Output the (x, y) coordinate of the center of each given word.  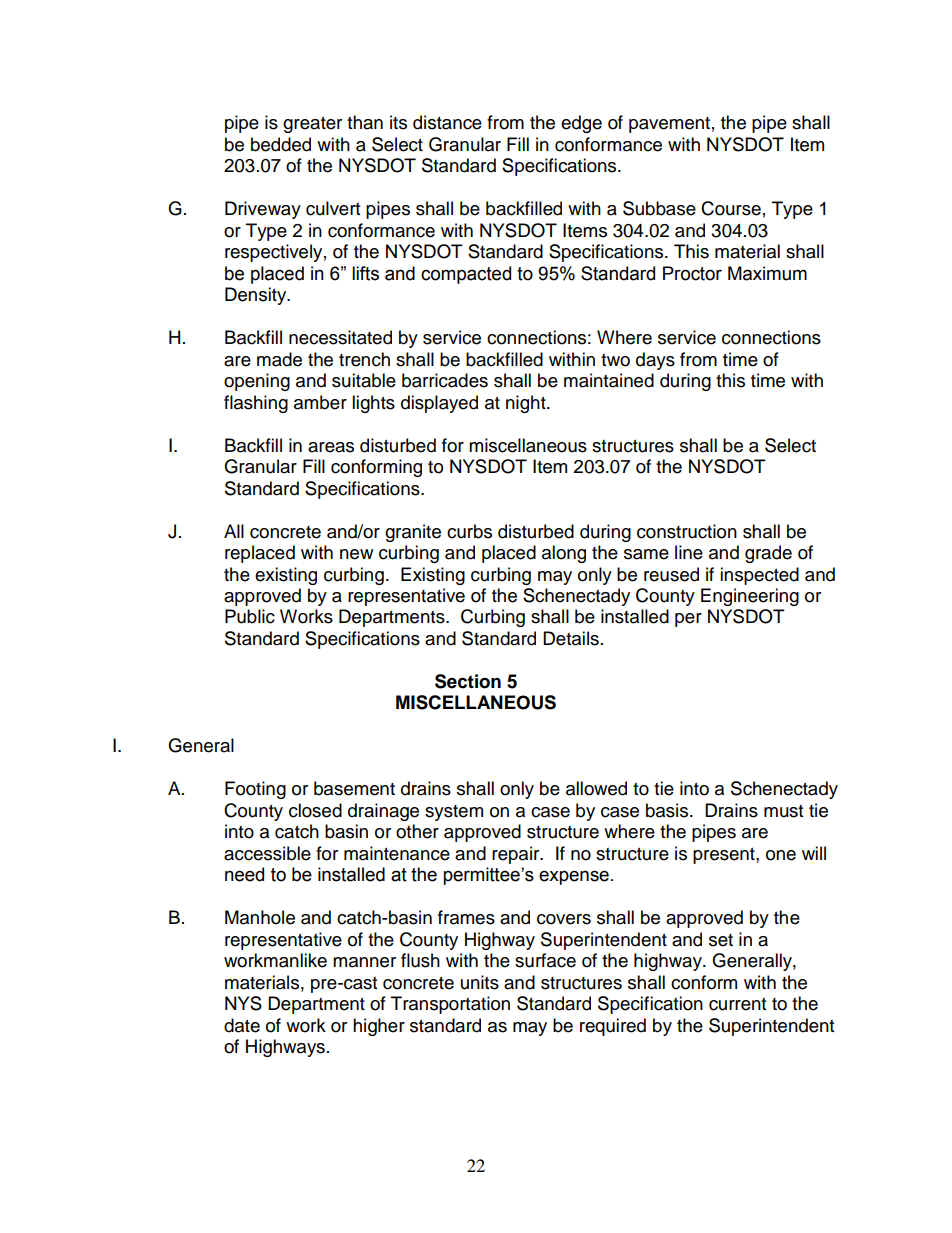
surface (545, 960)
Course (731, 208)
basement (354, 788)
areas (331, 447)
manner (364, 962)
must (783, 811)
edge (581, 124)
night (527, 404)
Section (468, 681)
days (655, 361)
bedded (281, 144)
